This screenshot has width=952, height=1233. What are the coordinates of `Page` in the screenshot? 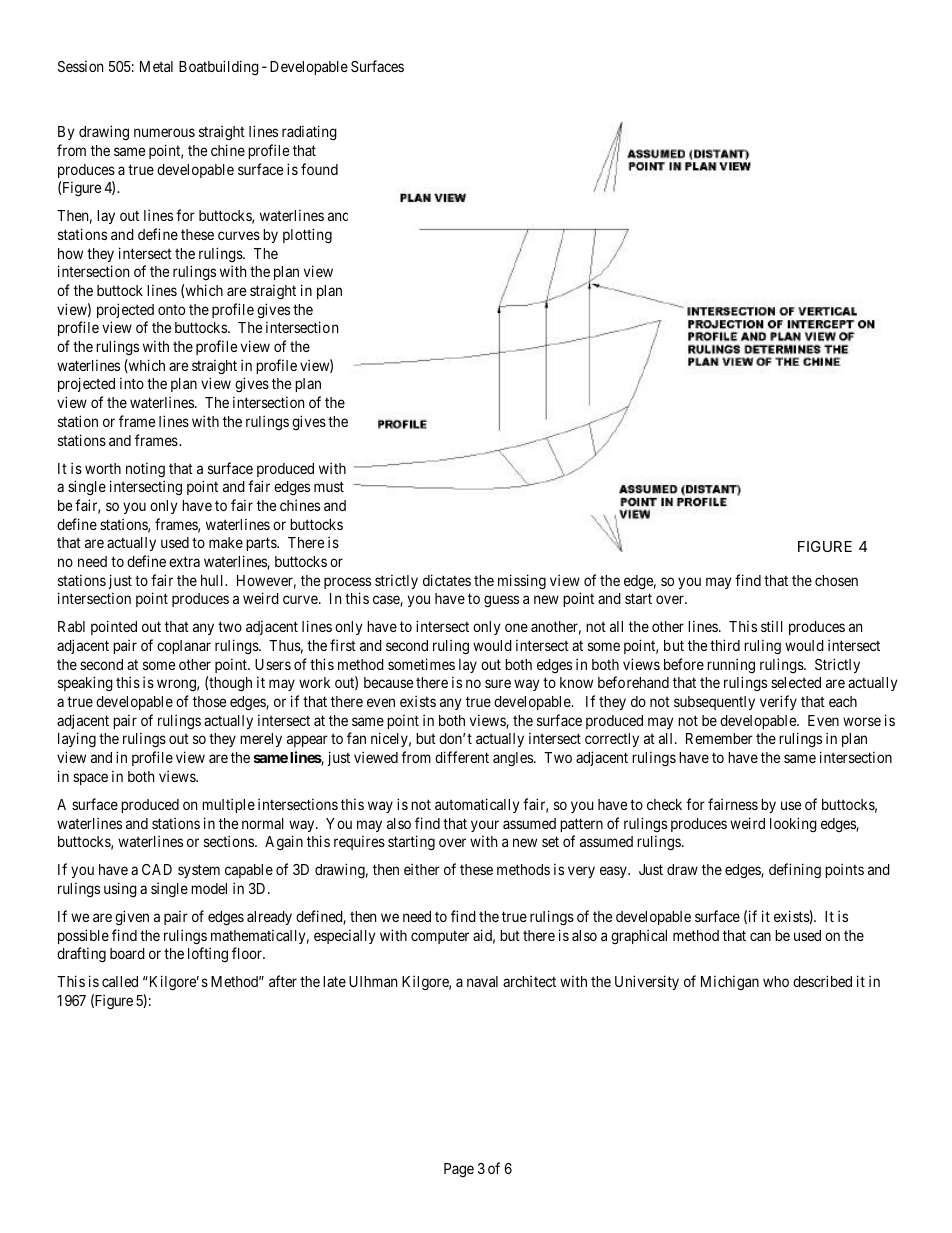 It's located at (459, 1170).
